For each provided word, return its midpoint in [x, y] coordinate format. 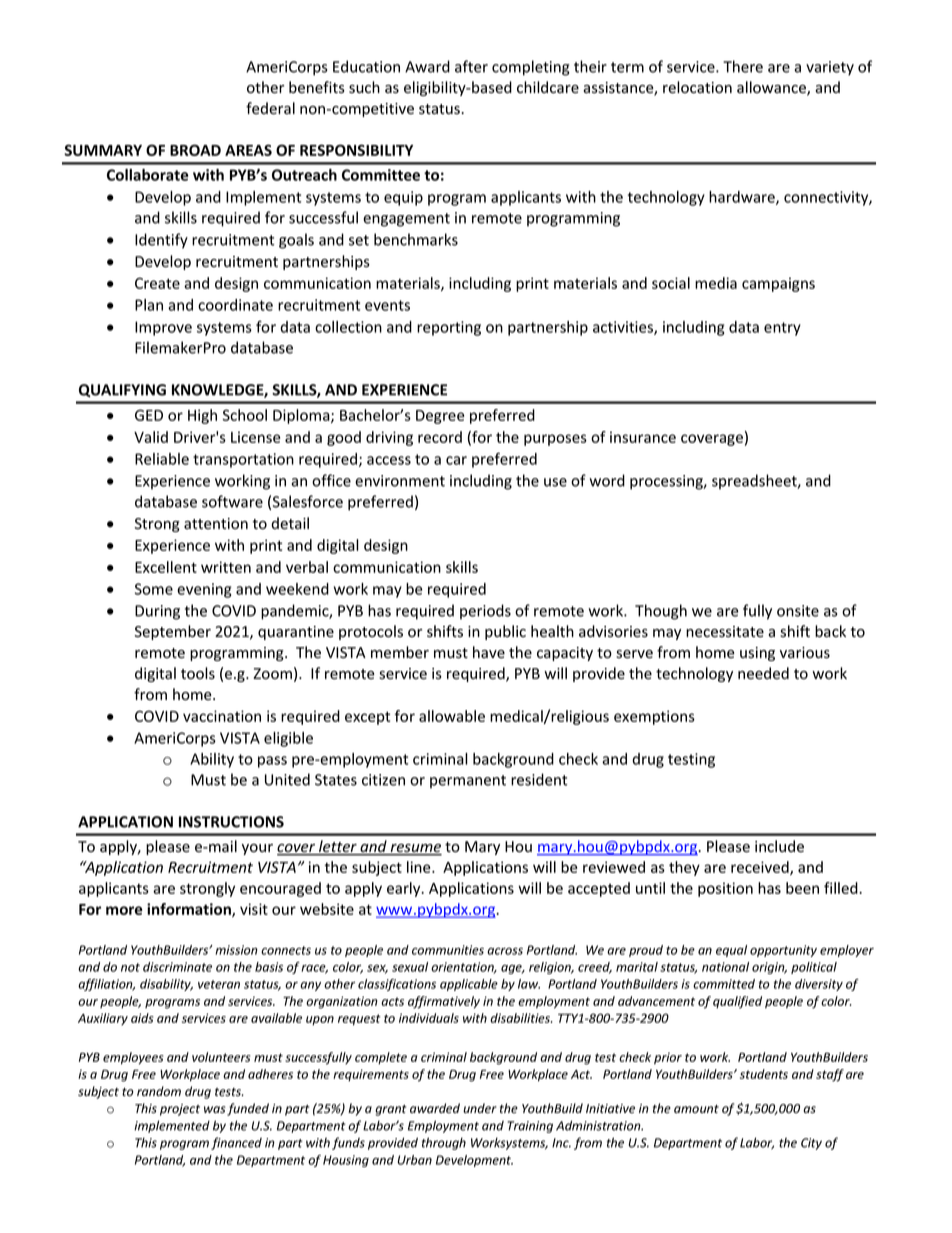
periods [485, 612]
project [180, 1110]
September [173, 632]
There [743, 66]
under [480, 1108]
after [471, 66]
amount [696, 1109]
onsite [798, 611]
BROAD [195, 150]
